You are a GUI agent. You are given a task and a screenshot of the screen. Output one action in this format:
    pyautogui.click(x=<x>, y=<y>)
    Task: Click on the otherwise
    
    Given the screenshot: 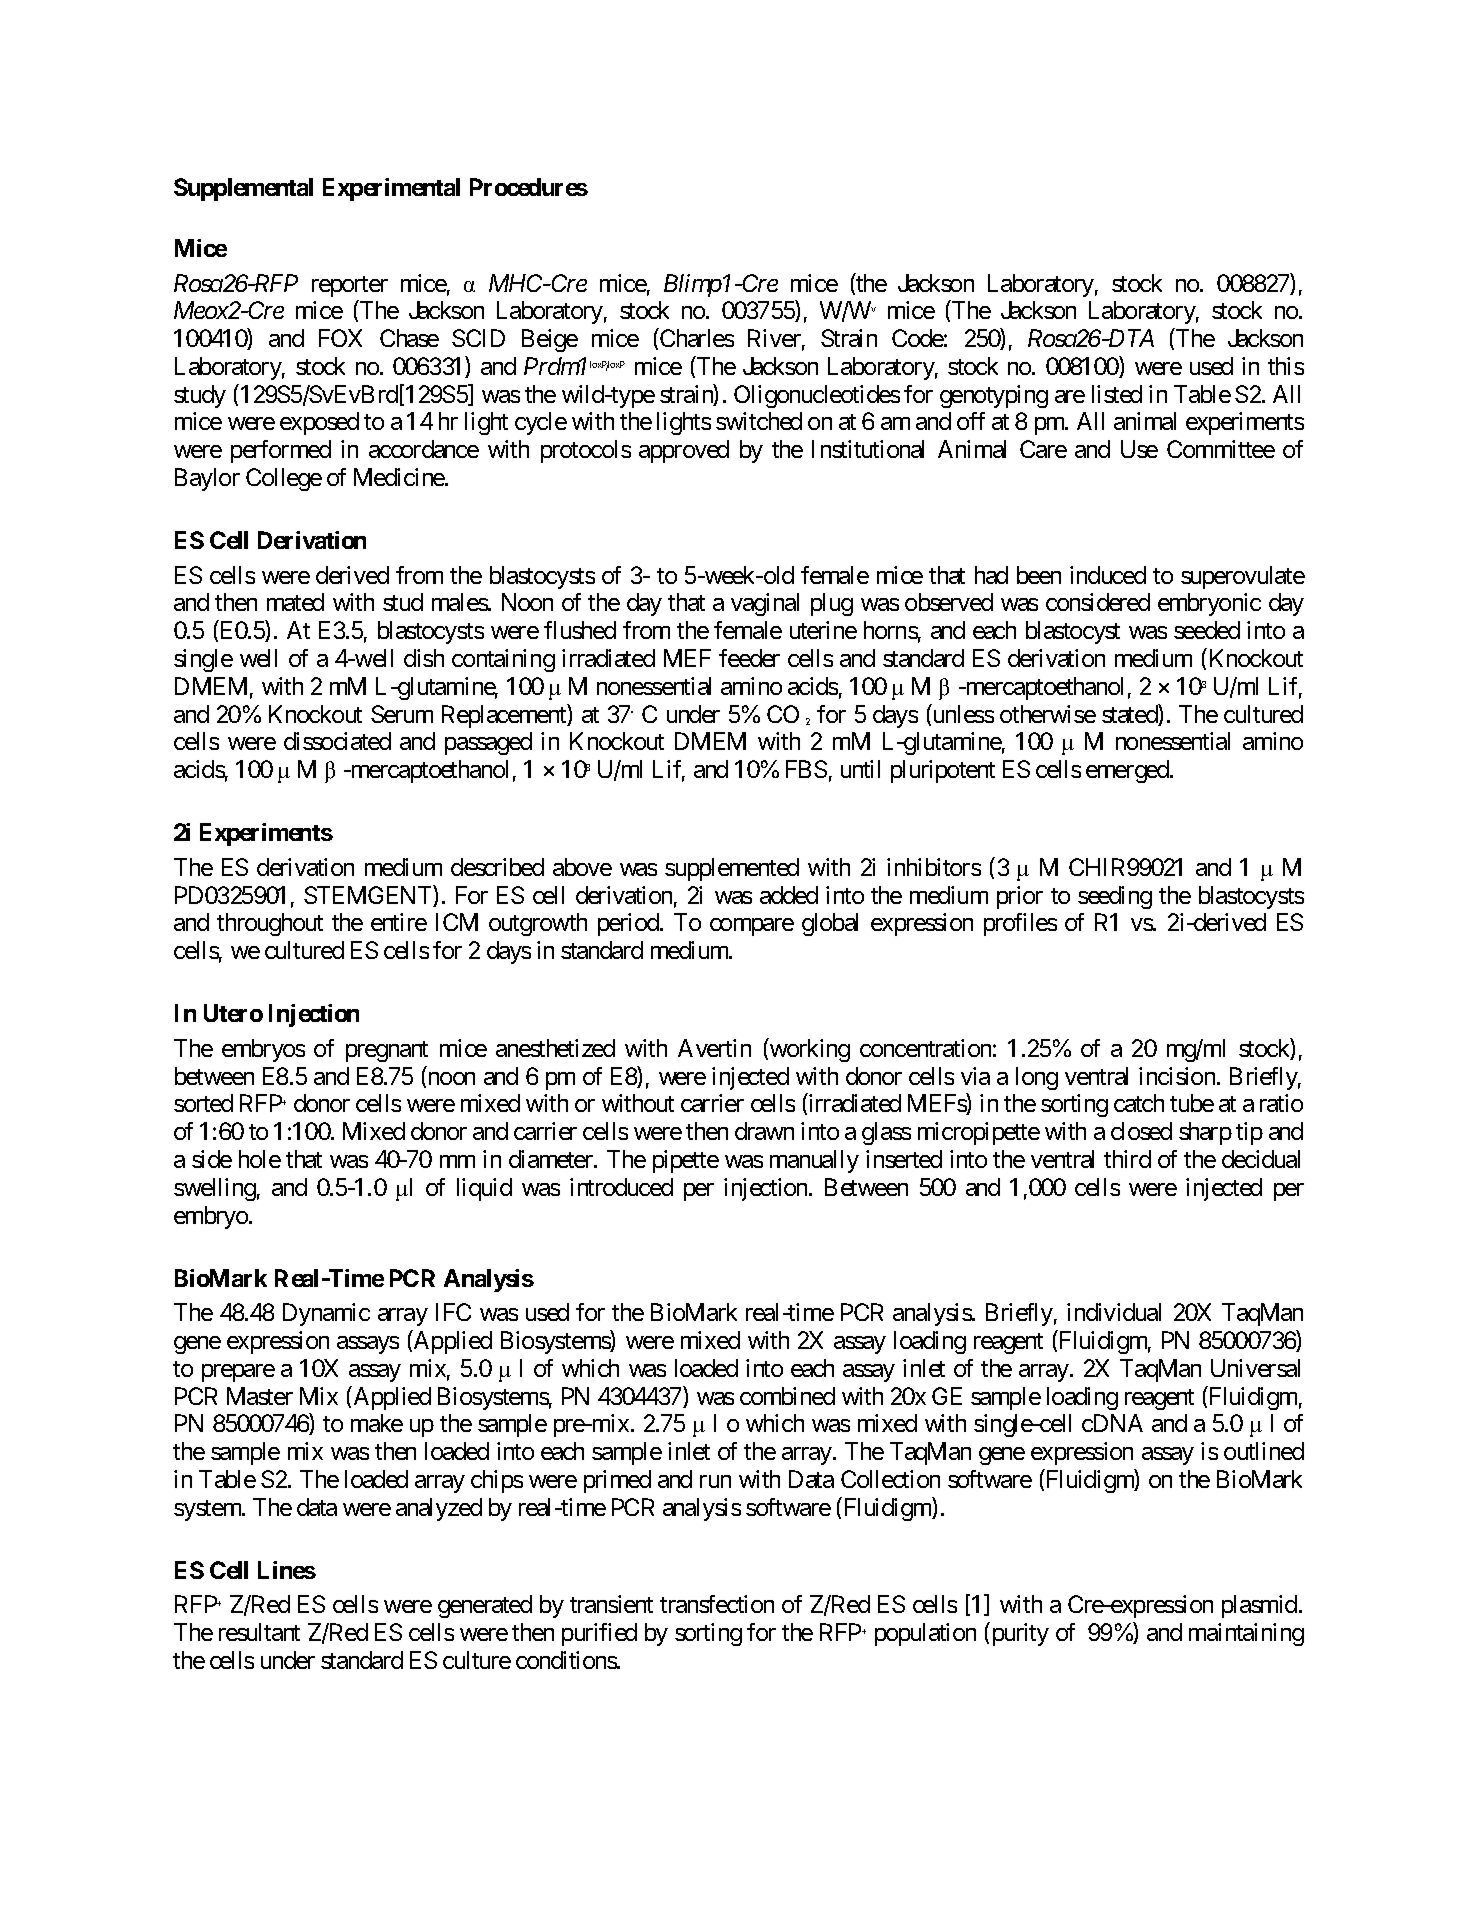 What is the action you would take?
    pyautogui.click(x=1048, y=714)
